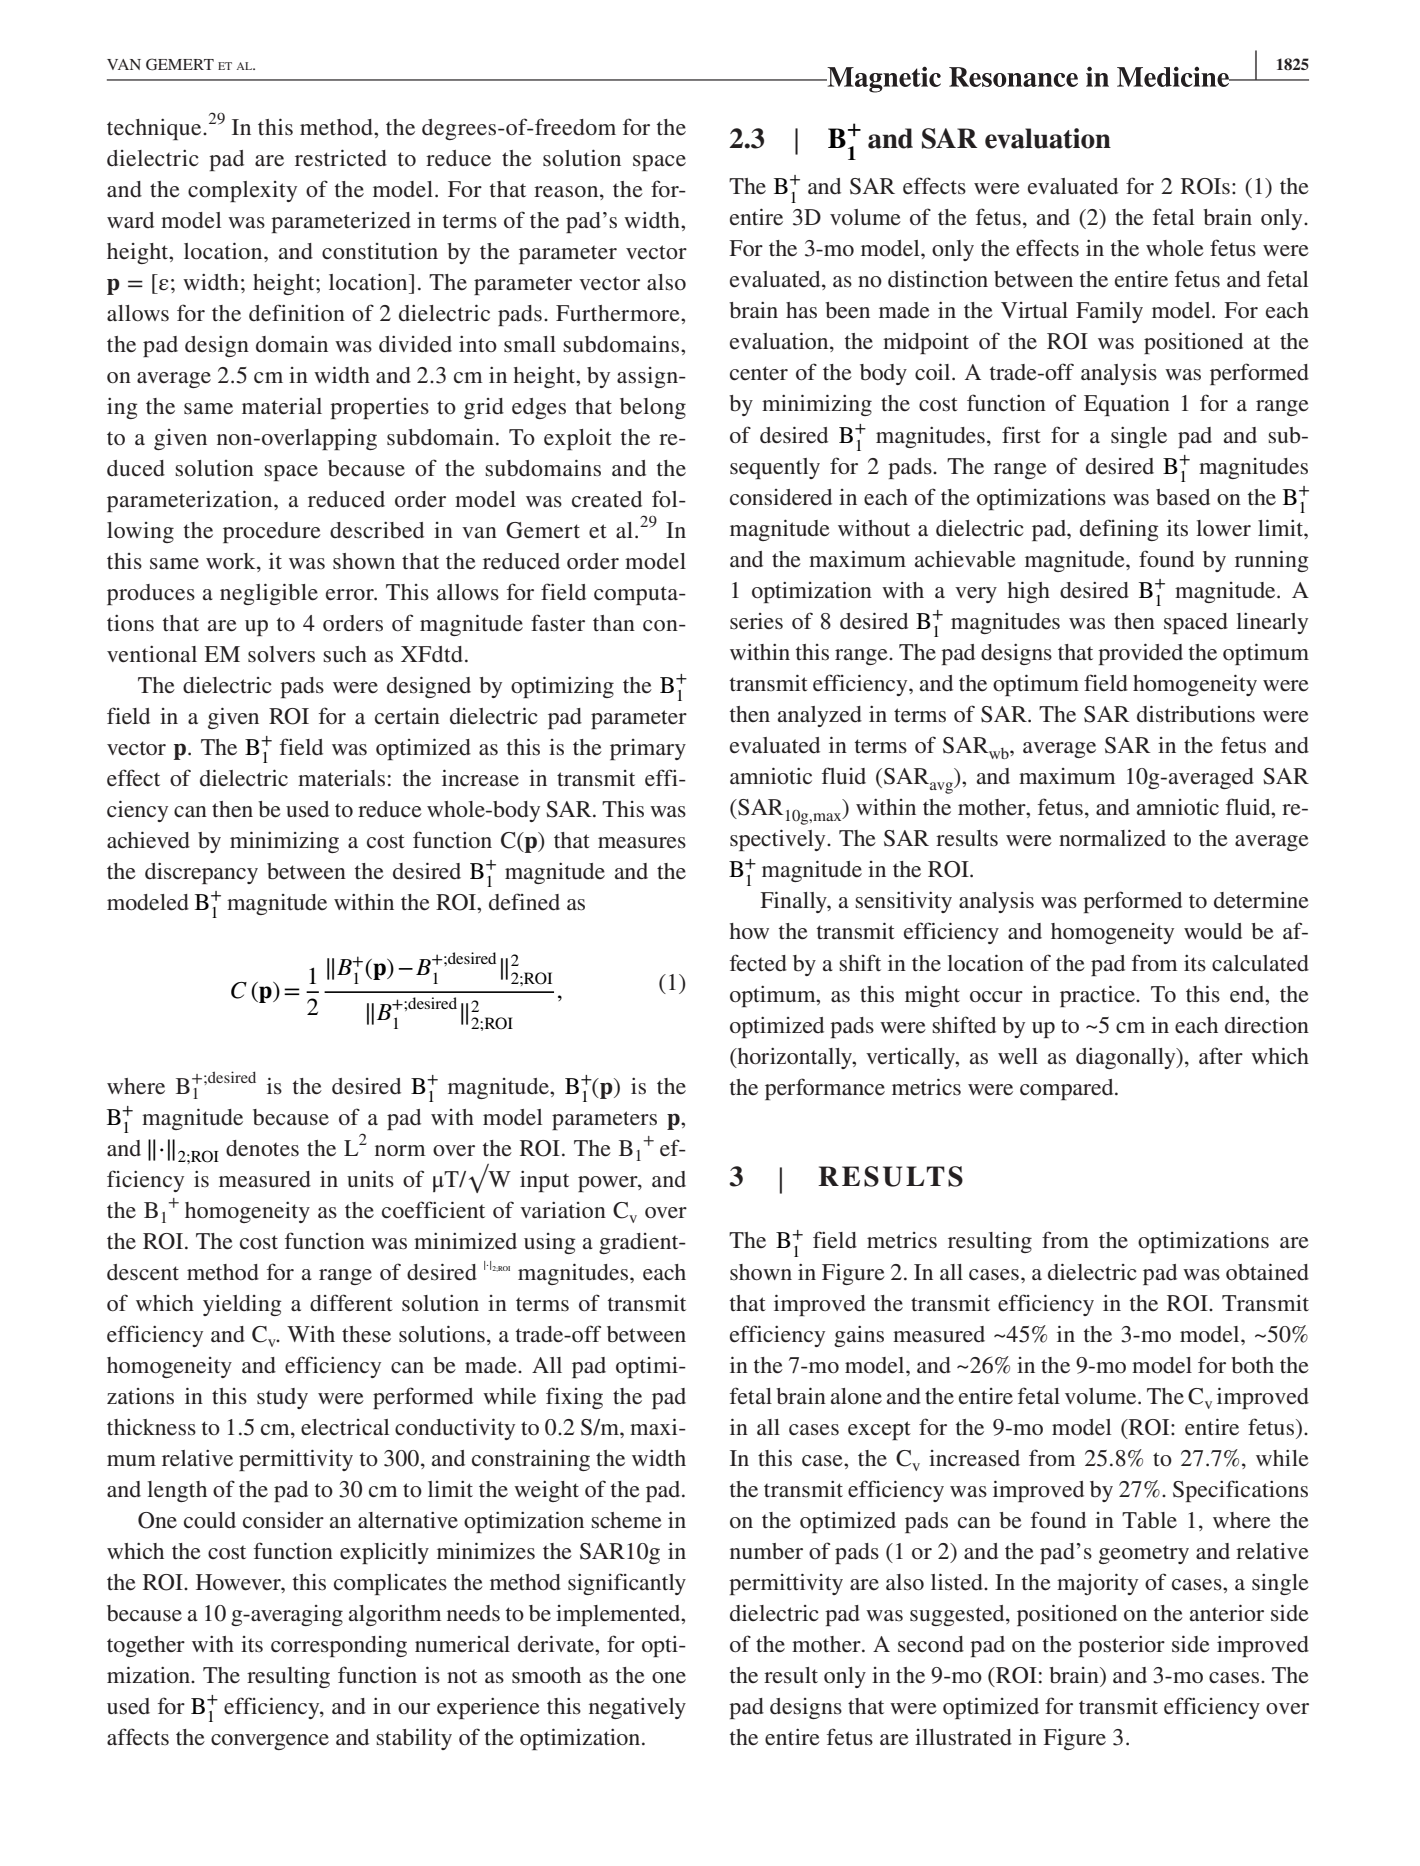  Describe the element at coordinates (574, 1398) in the document. I see `fixing` at that location.
